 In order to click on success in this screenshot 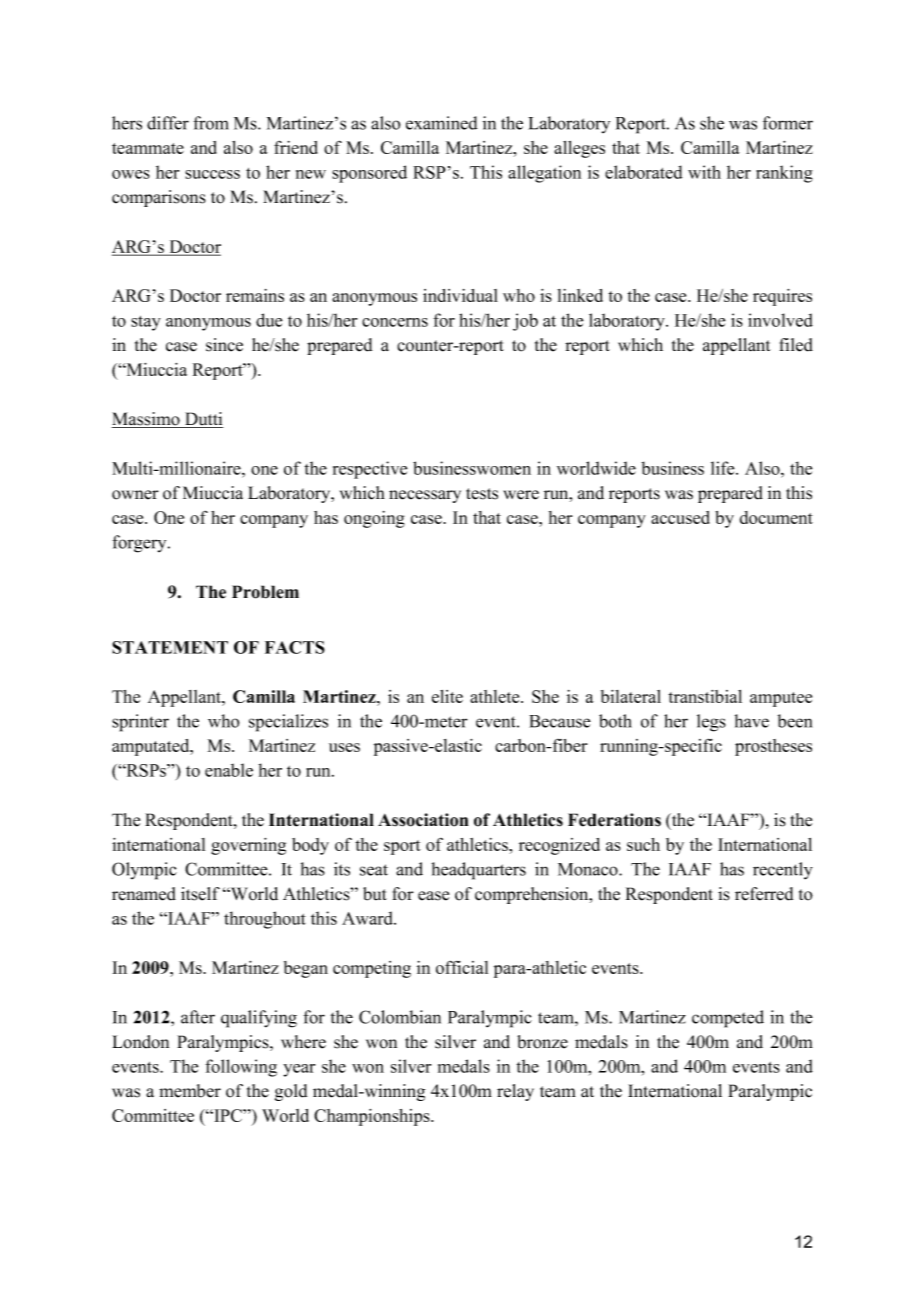, I will do `click(212, 174)`.
